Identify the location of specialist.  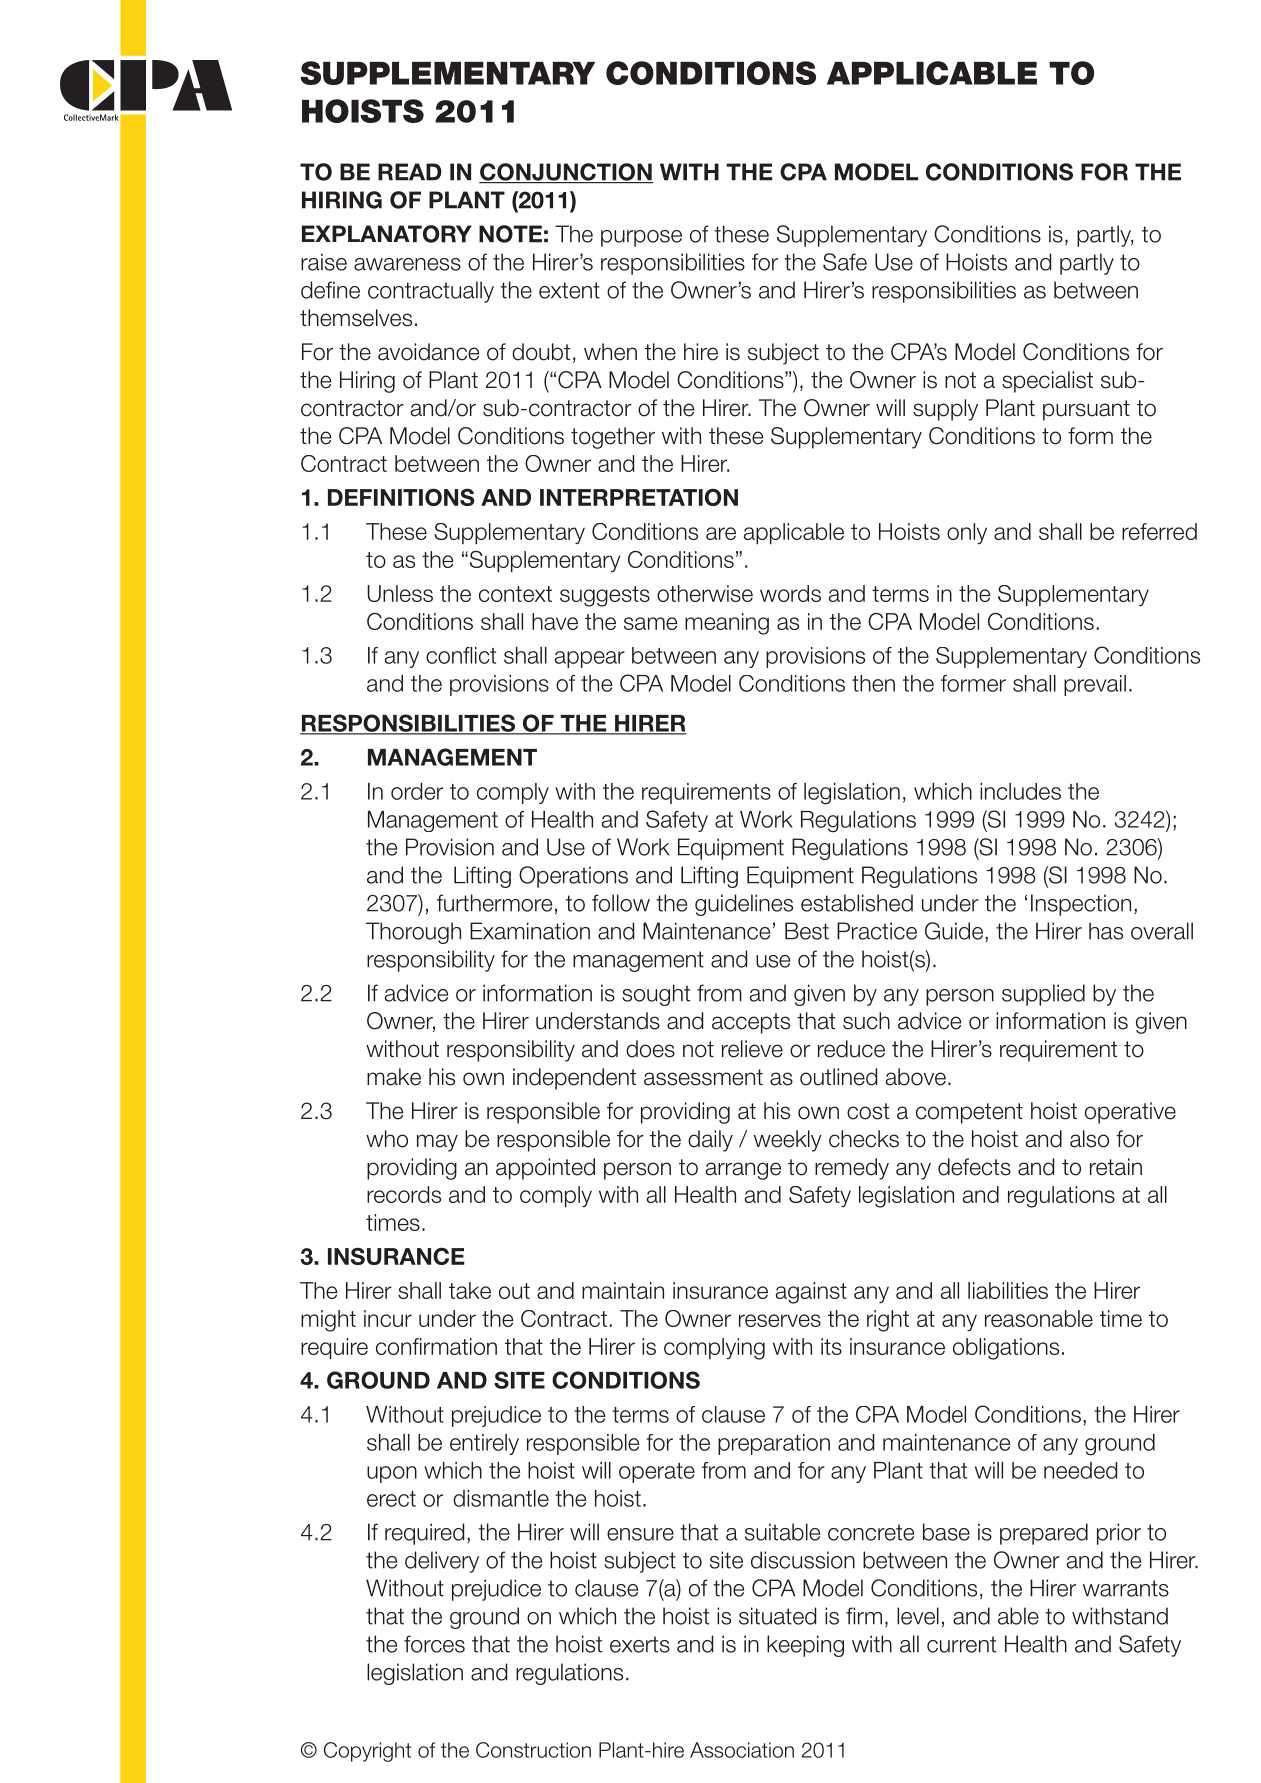
(1047, 382).
